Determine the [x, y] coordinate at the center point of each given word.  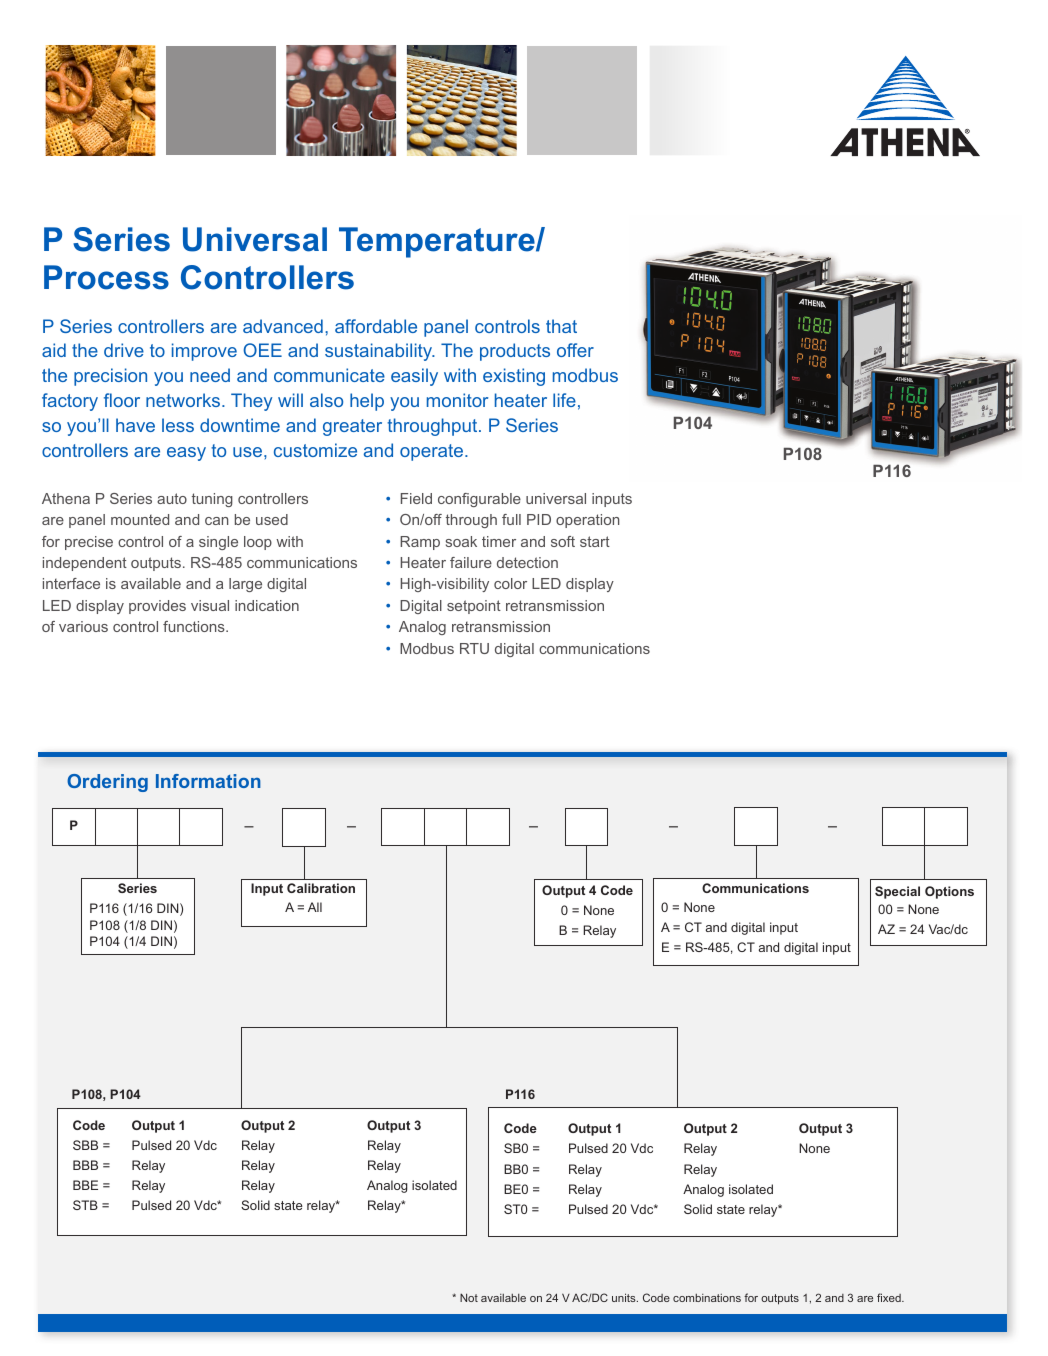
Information [208, 781]
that [561, 326]
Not [469, 1297]
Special [897, 892]
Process [106, 277]
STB [85, 1205]
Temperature [438, 242]
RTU [474, 648]
